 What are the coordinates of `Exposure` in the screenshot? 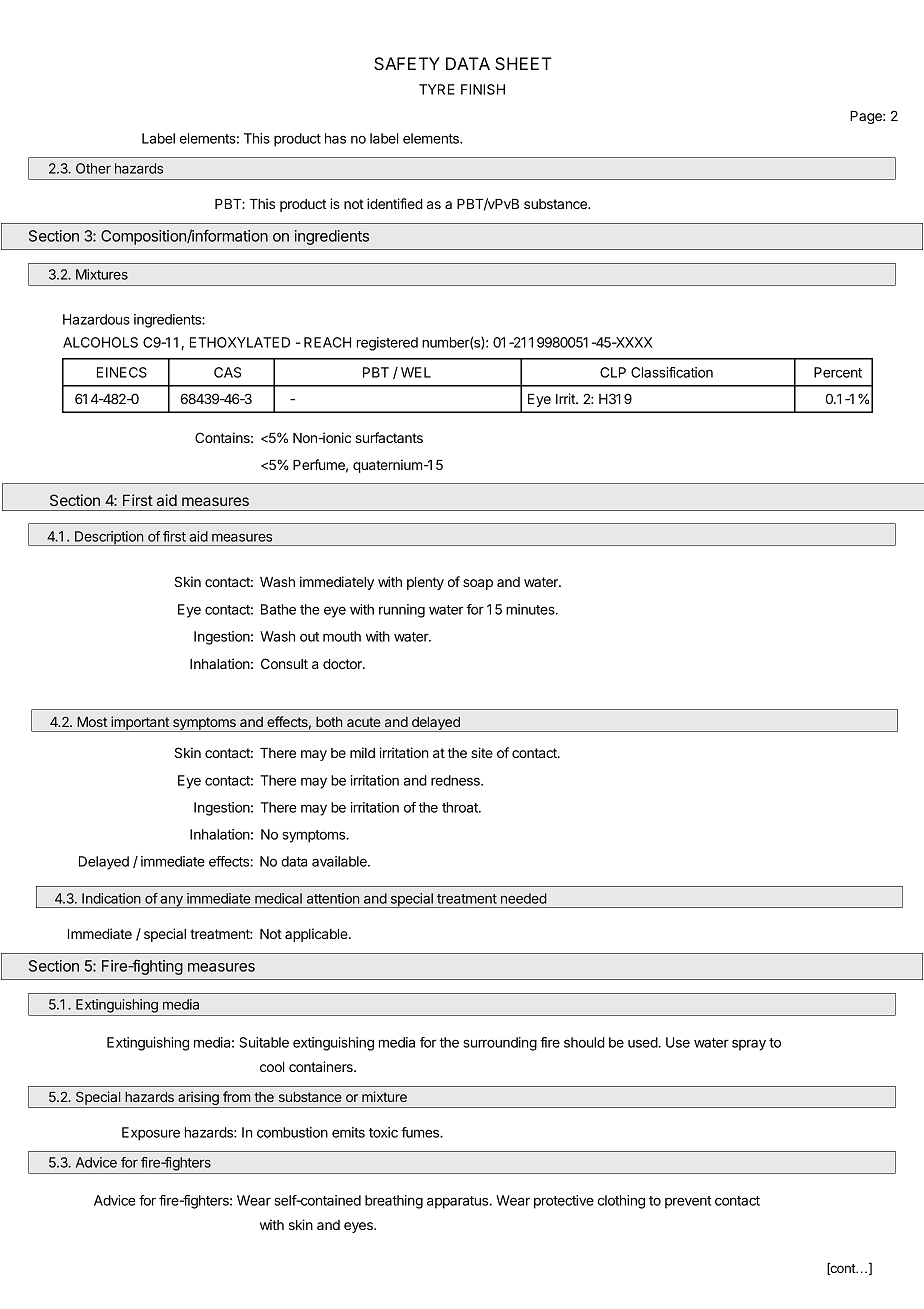 It's located at (151, 1134).
